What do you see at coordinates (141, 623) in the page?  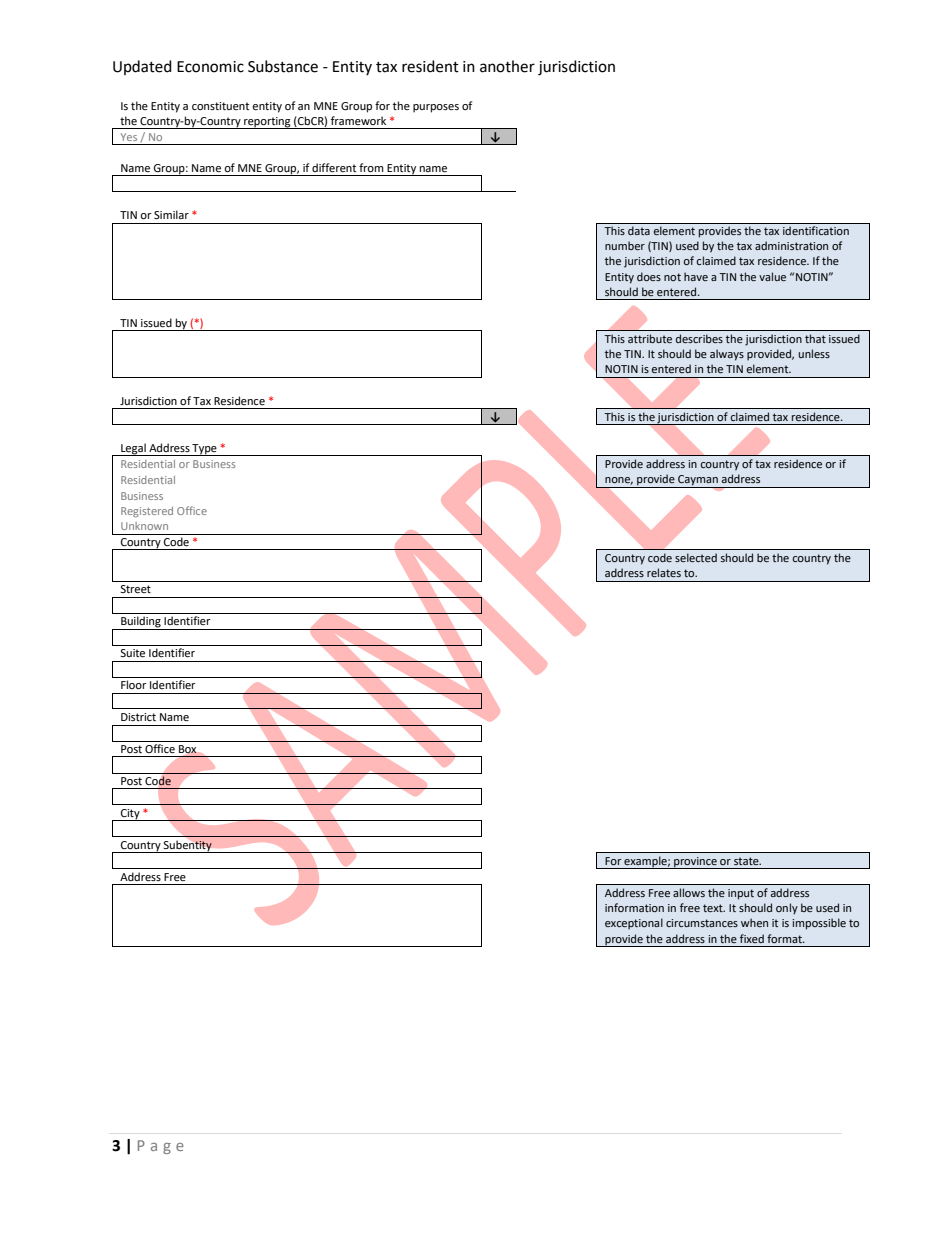 I see `Building` at bounding box center [141, 623].
